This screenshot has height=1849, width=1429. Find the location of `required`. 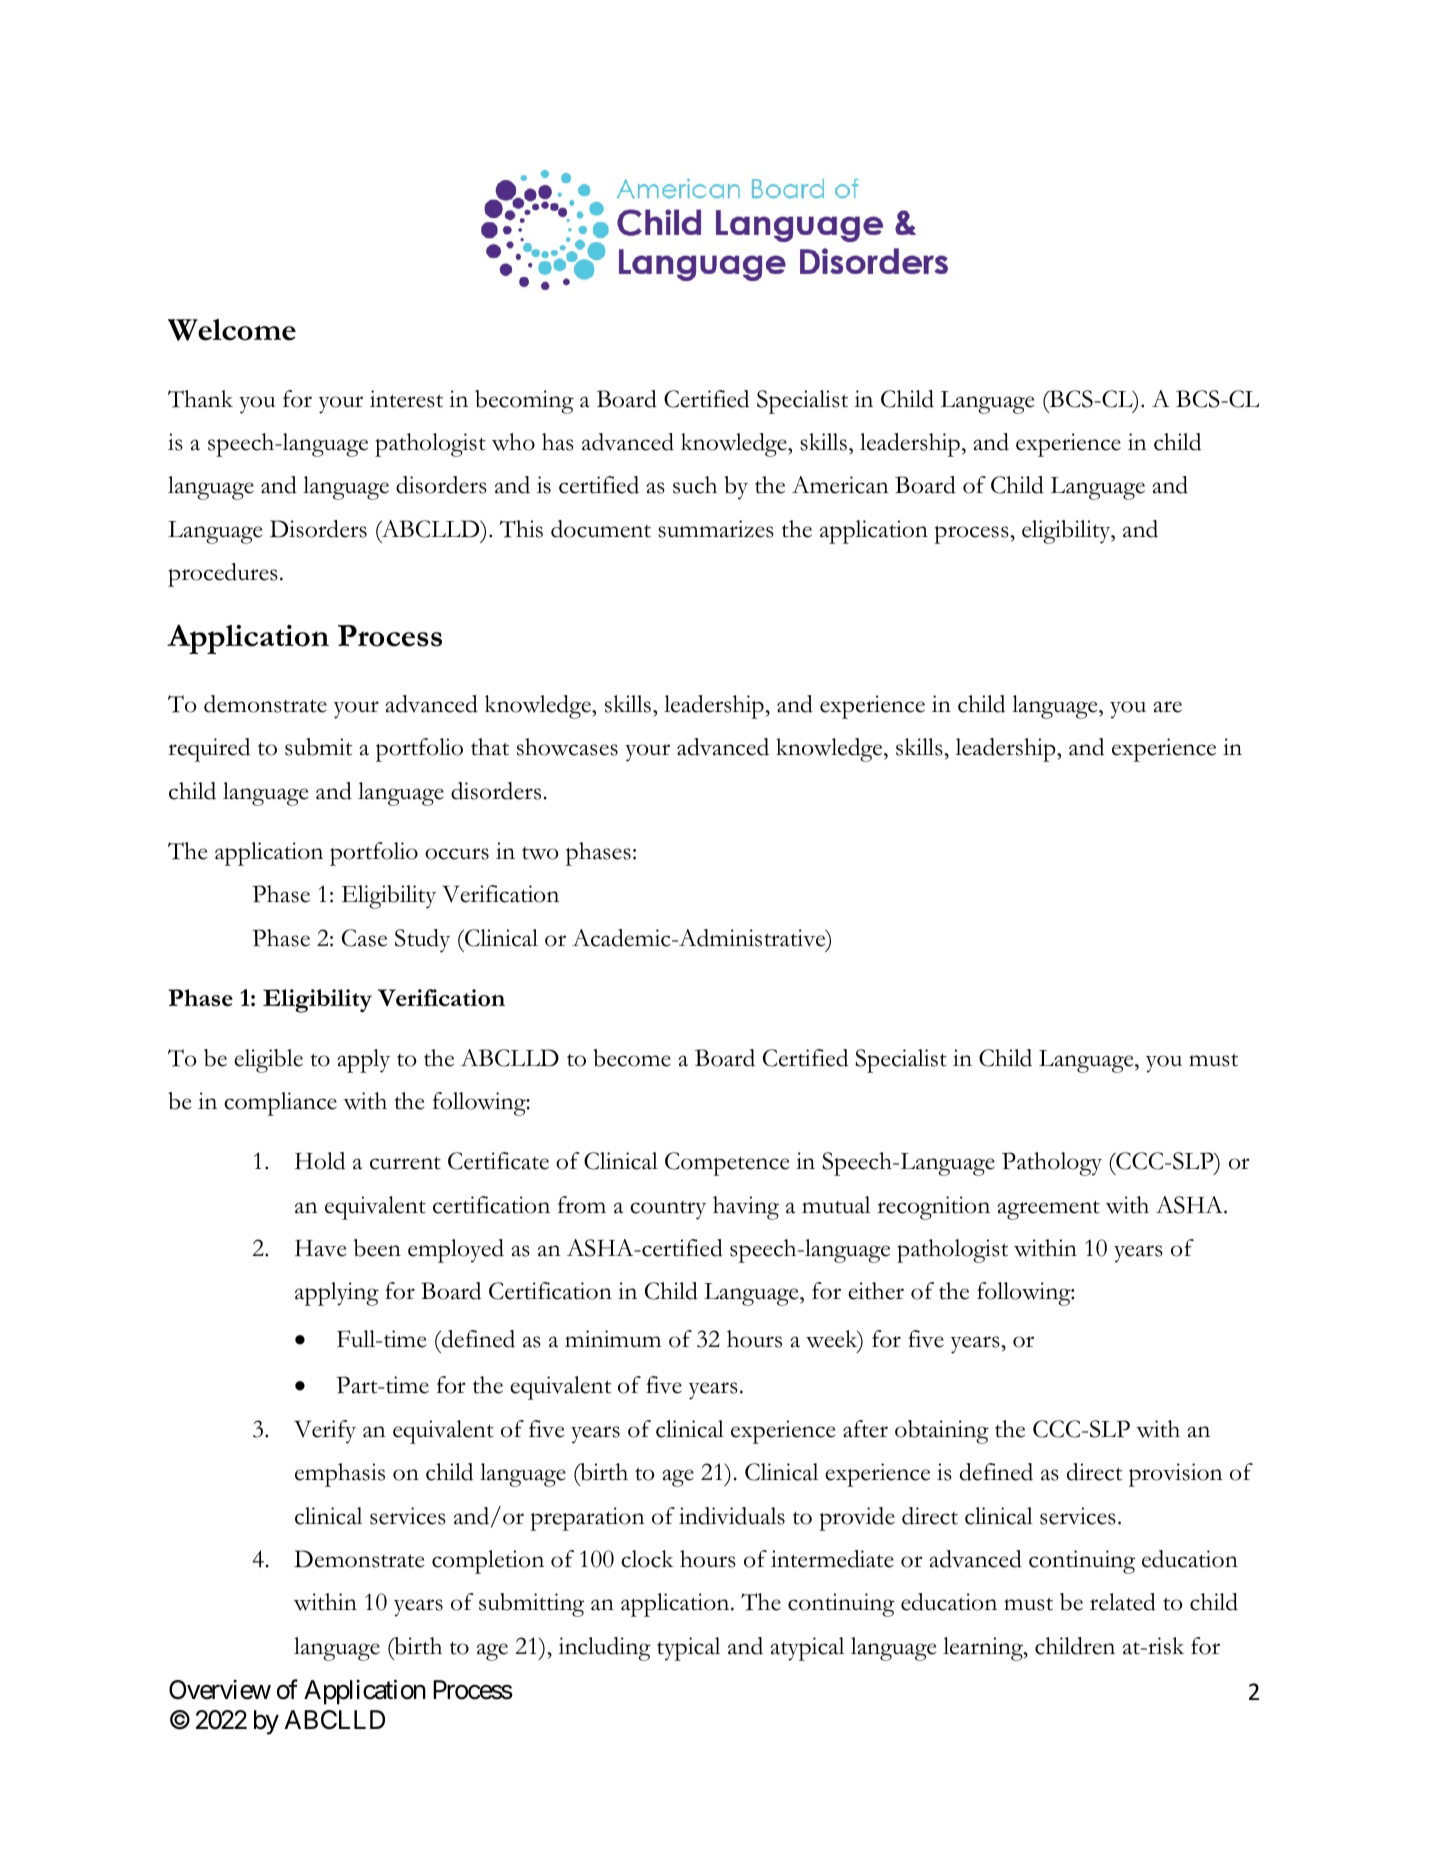

required is located at coordinates (209, 750).
